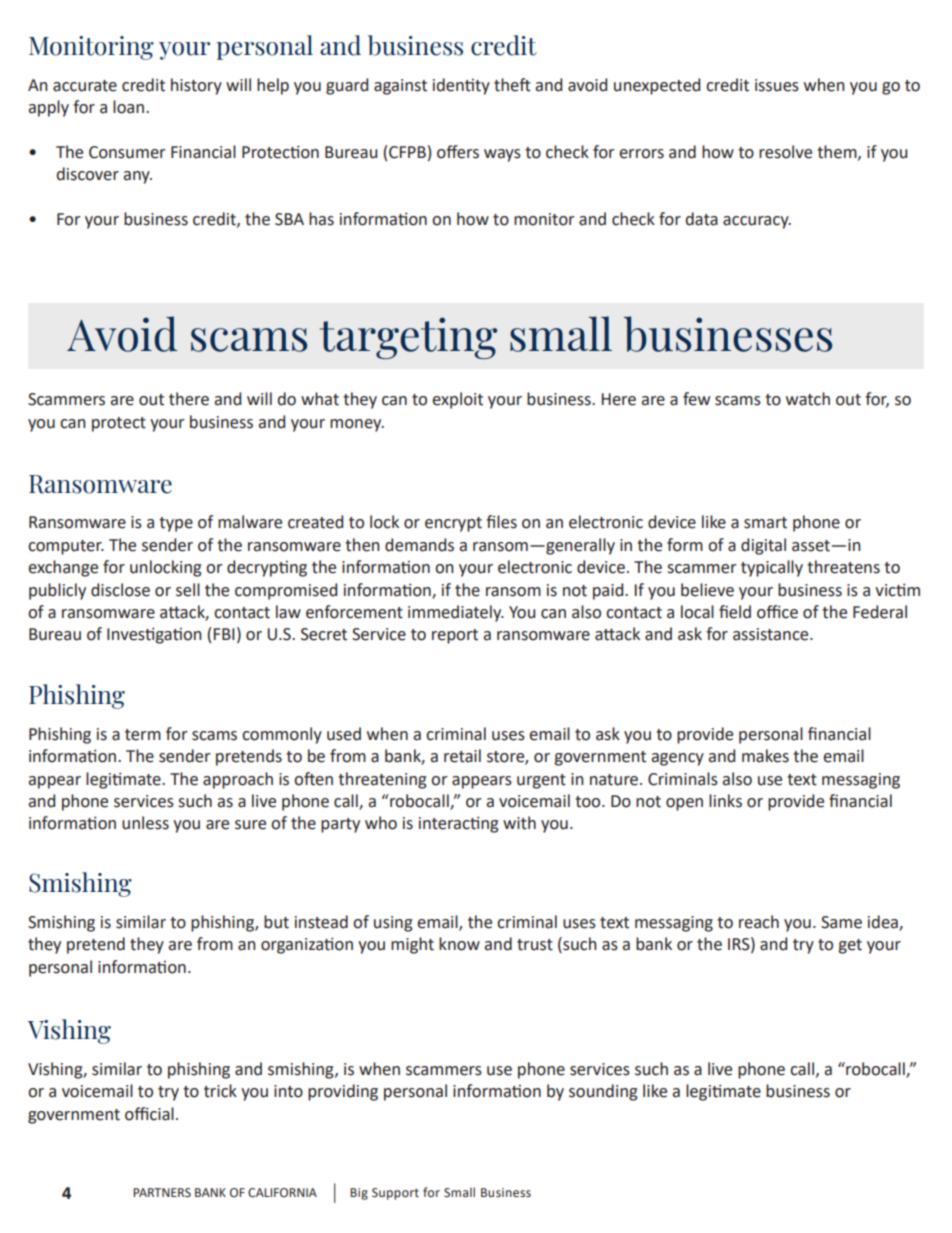  What do you see at coordinates (176, 524) in the screenshot?
I see `type` at bounding box center [176, 524].
